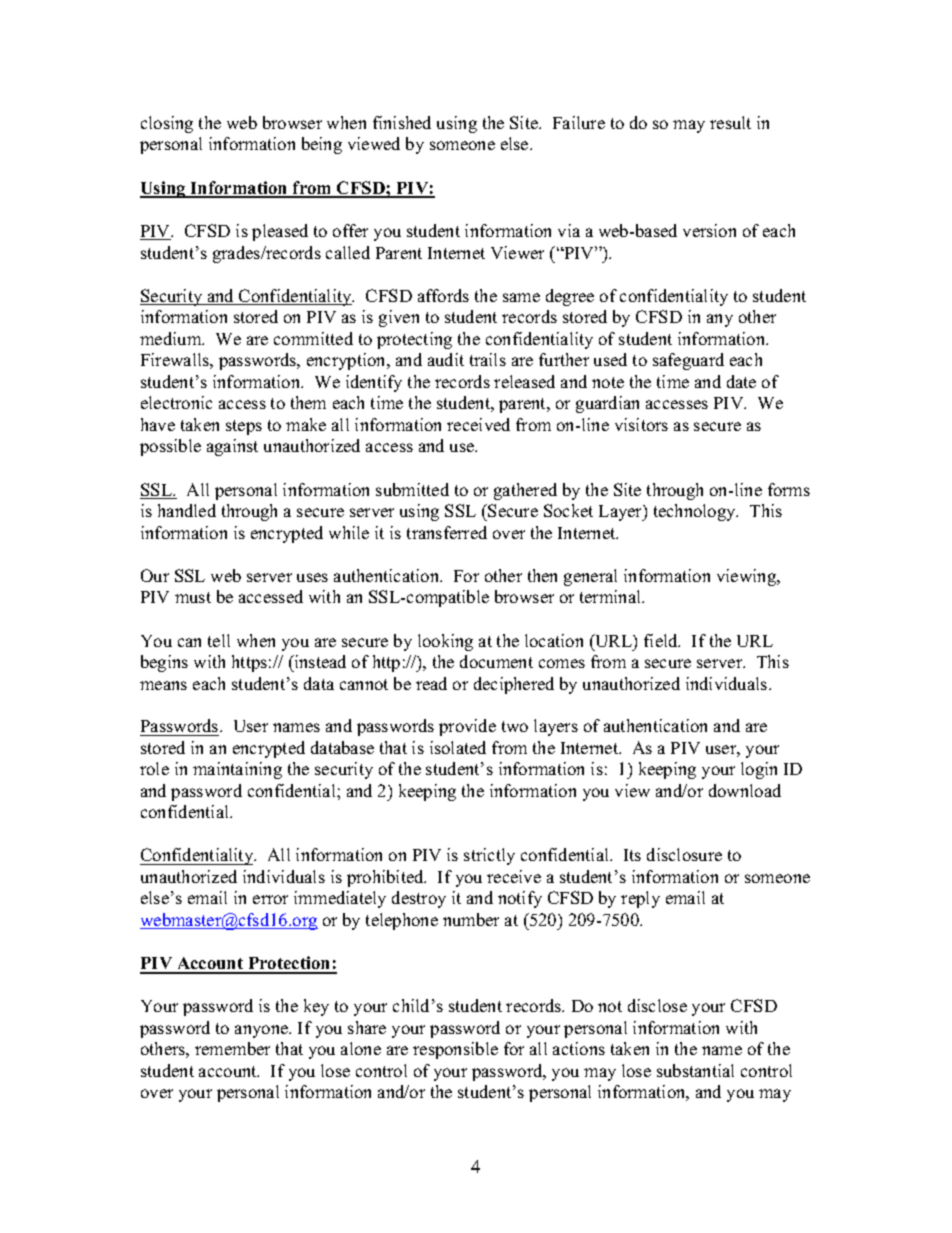  What do you see at coordinates (745, 790) in the document?
I see `download` at bounding box center [745, 790].
